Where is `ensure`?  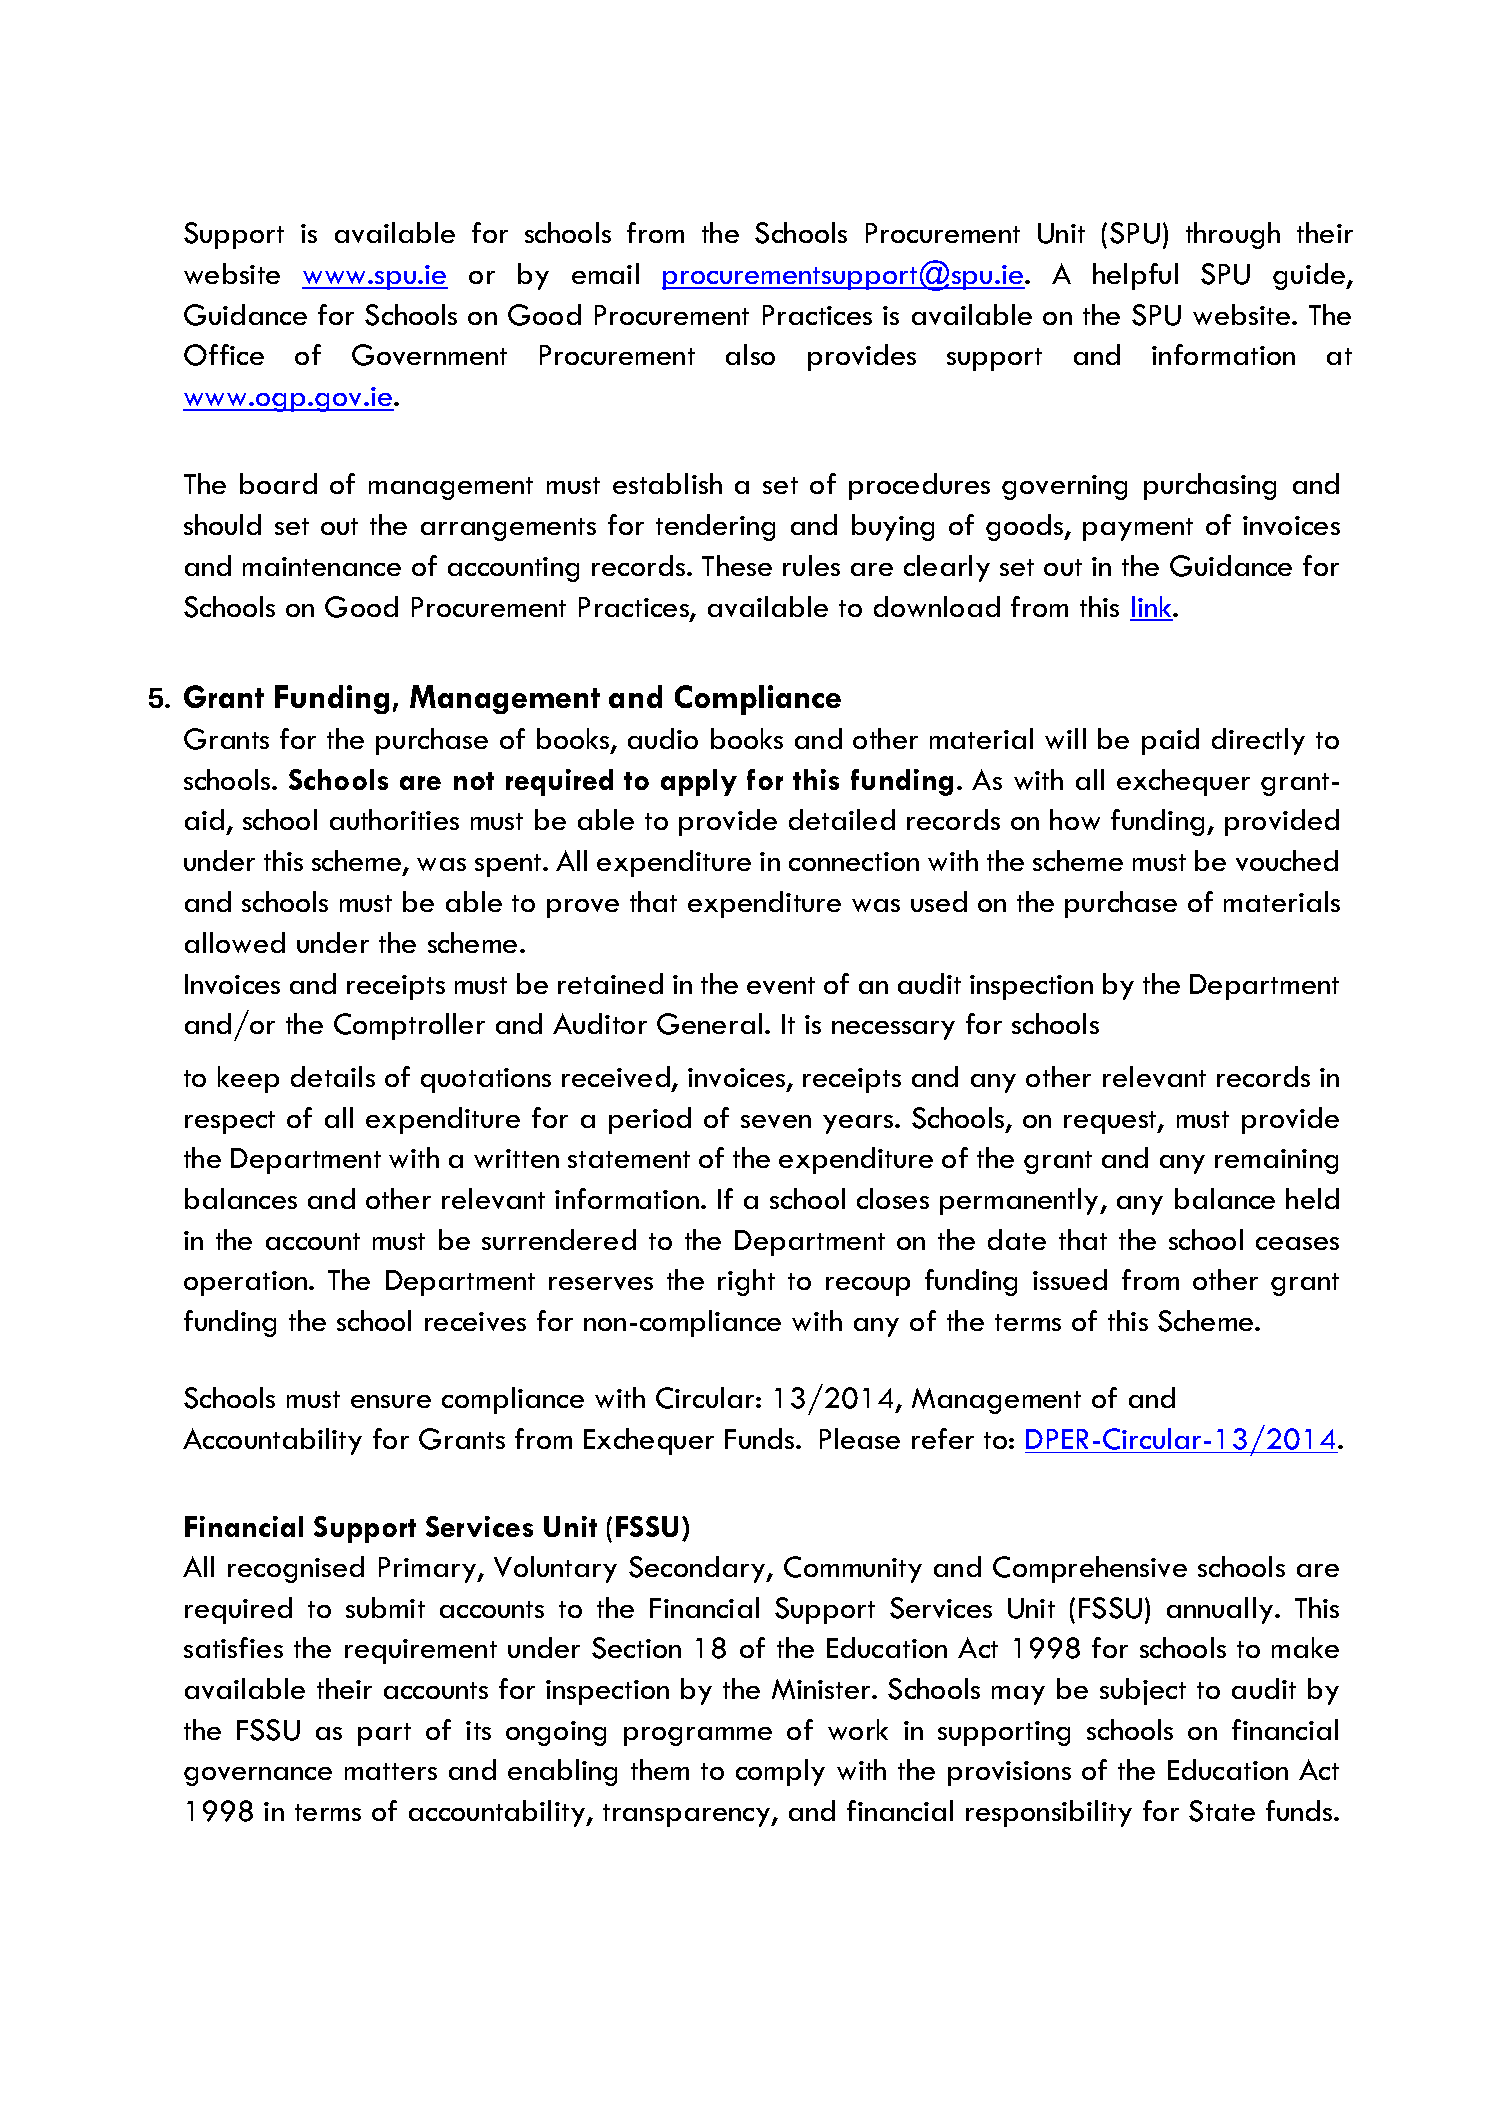
ensure is located at coordinates (391, 1401).
